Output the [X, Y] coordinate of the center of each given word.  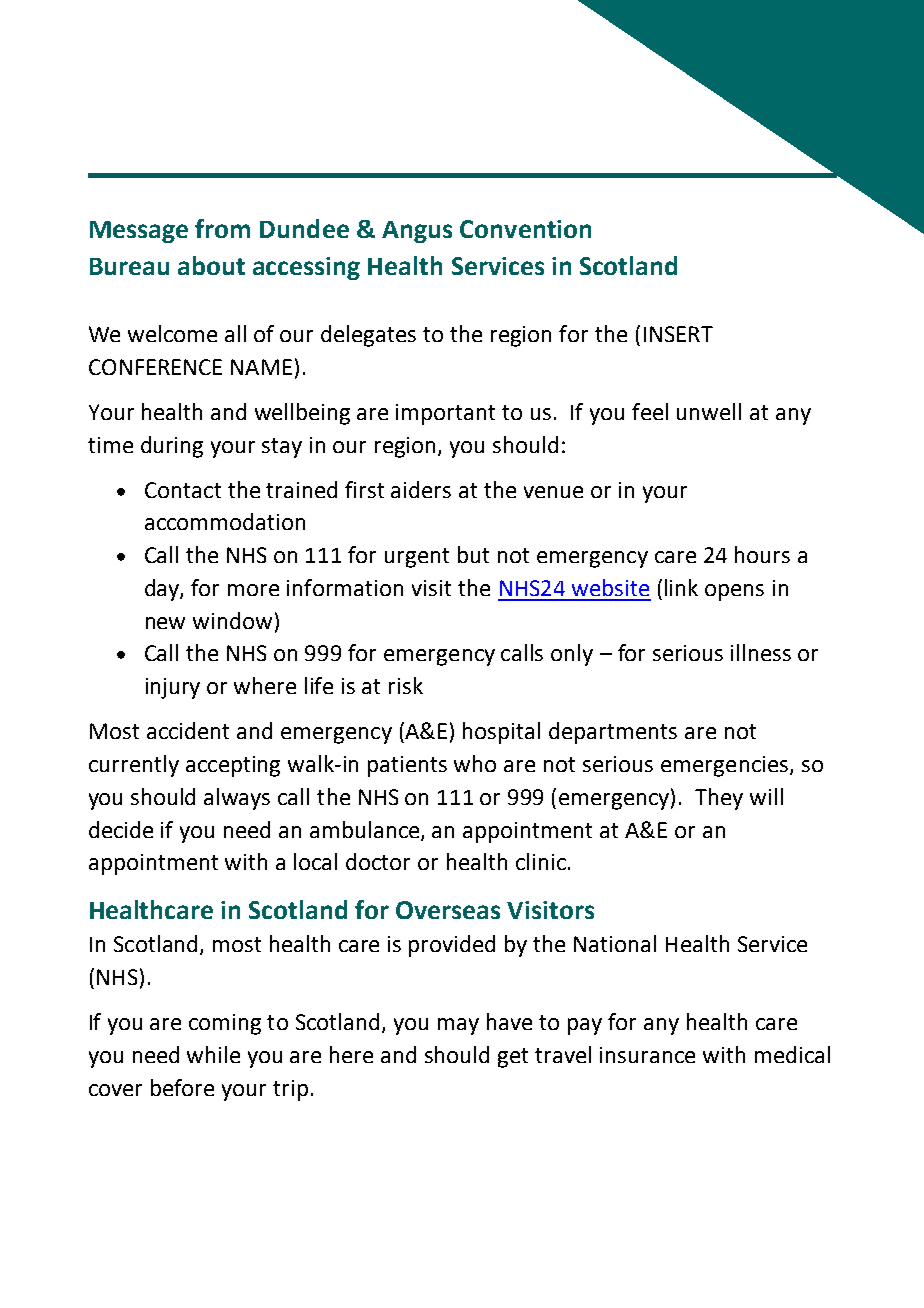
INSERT [678, 334]
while [213, 1054]
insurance [647, 1055]
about [211, 265]
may [458, 1026]
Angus [417, 232]
